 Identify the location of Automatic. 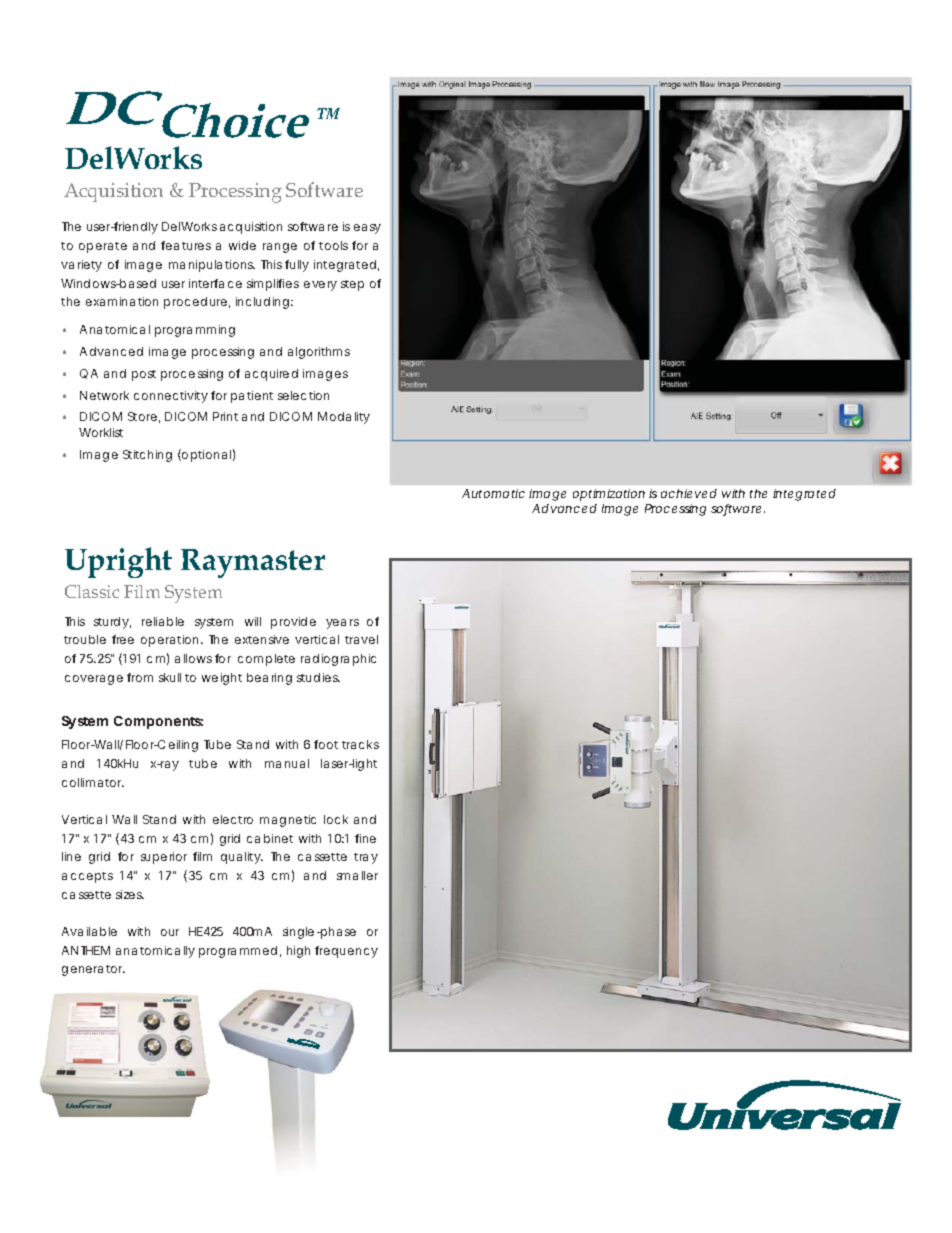
(493, 493).
